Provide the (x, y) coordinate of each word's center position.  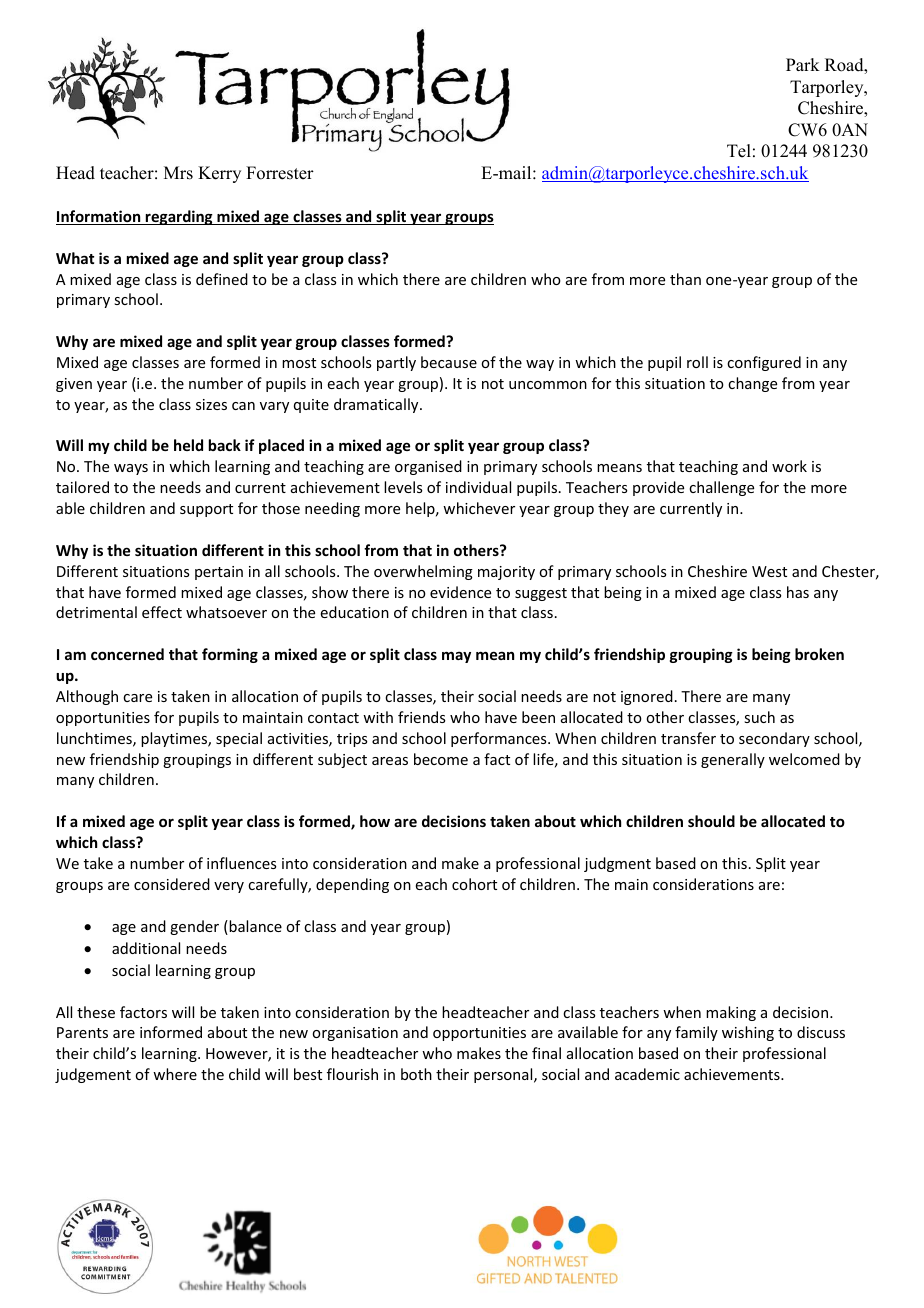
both (416, 1074)
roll (697, 362)
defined (222, 279)
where (175, 1074)
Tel (739, 151)
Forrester (280, 173)
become (441, 759)
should (711, 821)
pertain (219, 573)
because (449, 362)
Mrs (178, 173)
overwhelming (423, 572)
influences (241, 863)
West (769, 571)
